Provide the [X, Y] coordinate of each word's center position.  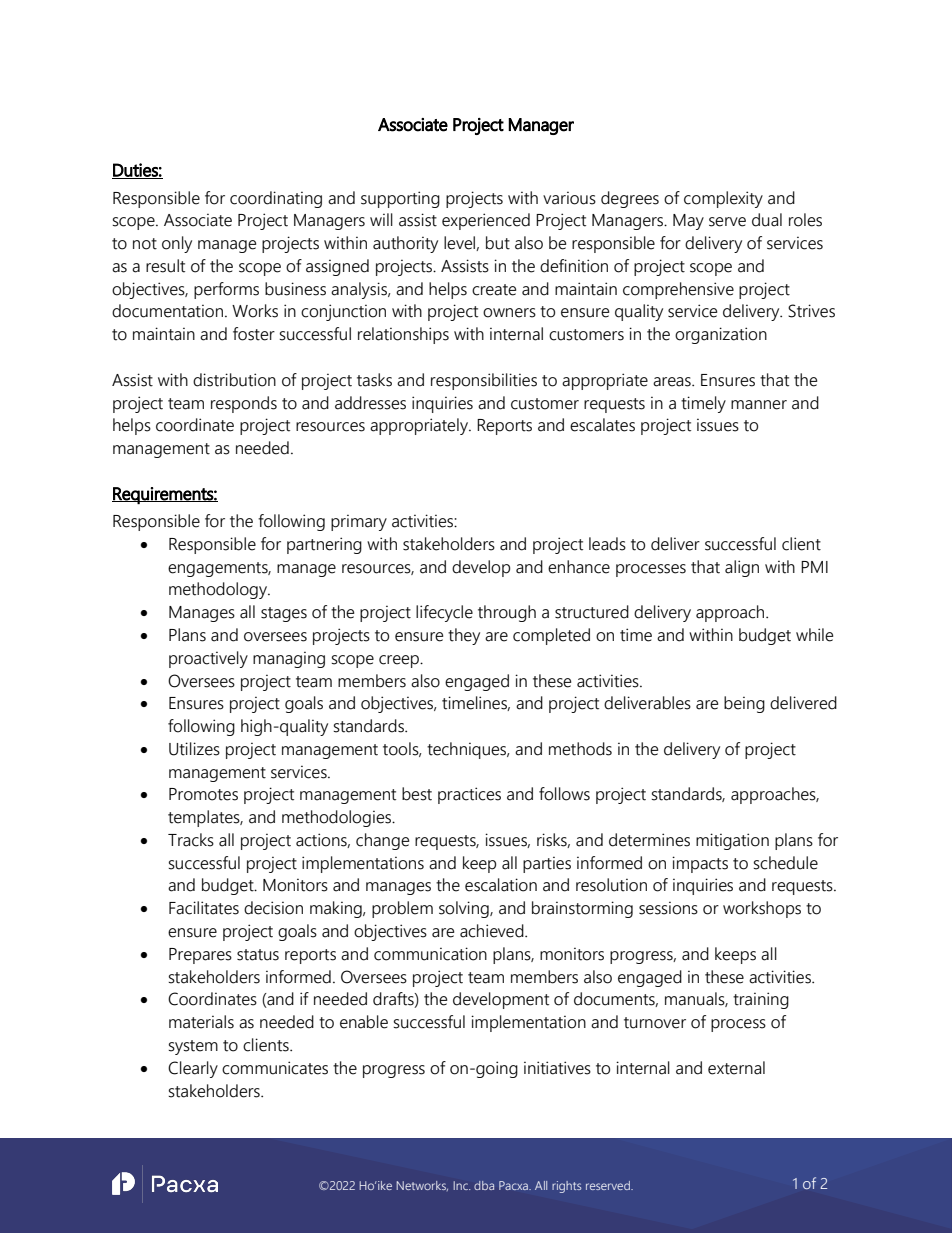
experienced [486, 221]
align [742, 568]
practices [469, 795]
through [507, 613]
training [761, 1000]
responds [244, 404]
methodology [219, 590]
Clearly [193, 1069]
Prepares [200, 956]
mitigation [732, 841]
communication [430, 954]
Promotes [203, 794]
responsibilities [484, 381]
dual [767, 220]
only [177, 244]
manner [759, 405]
